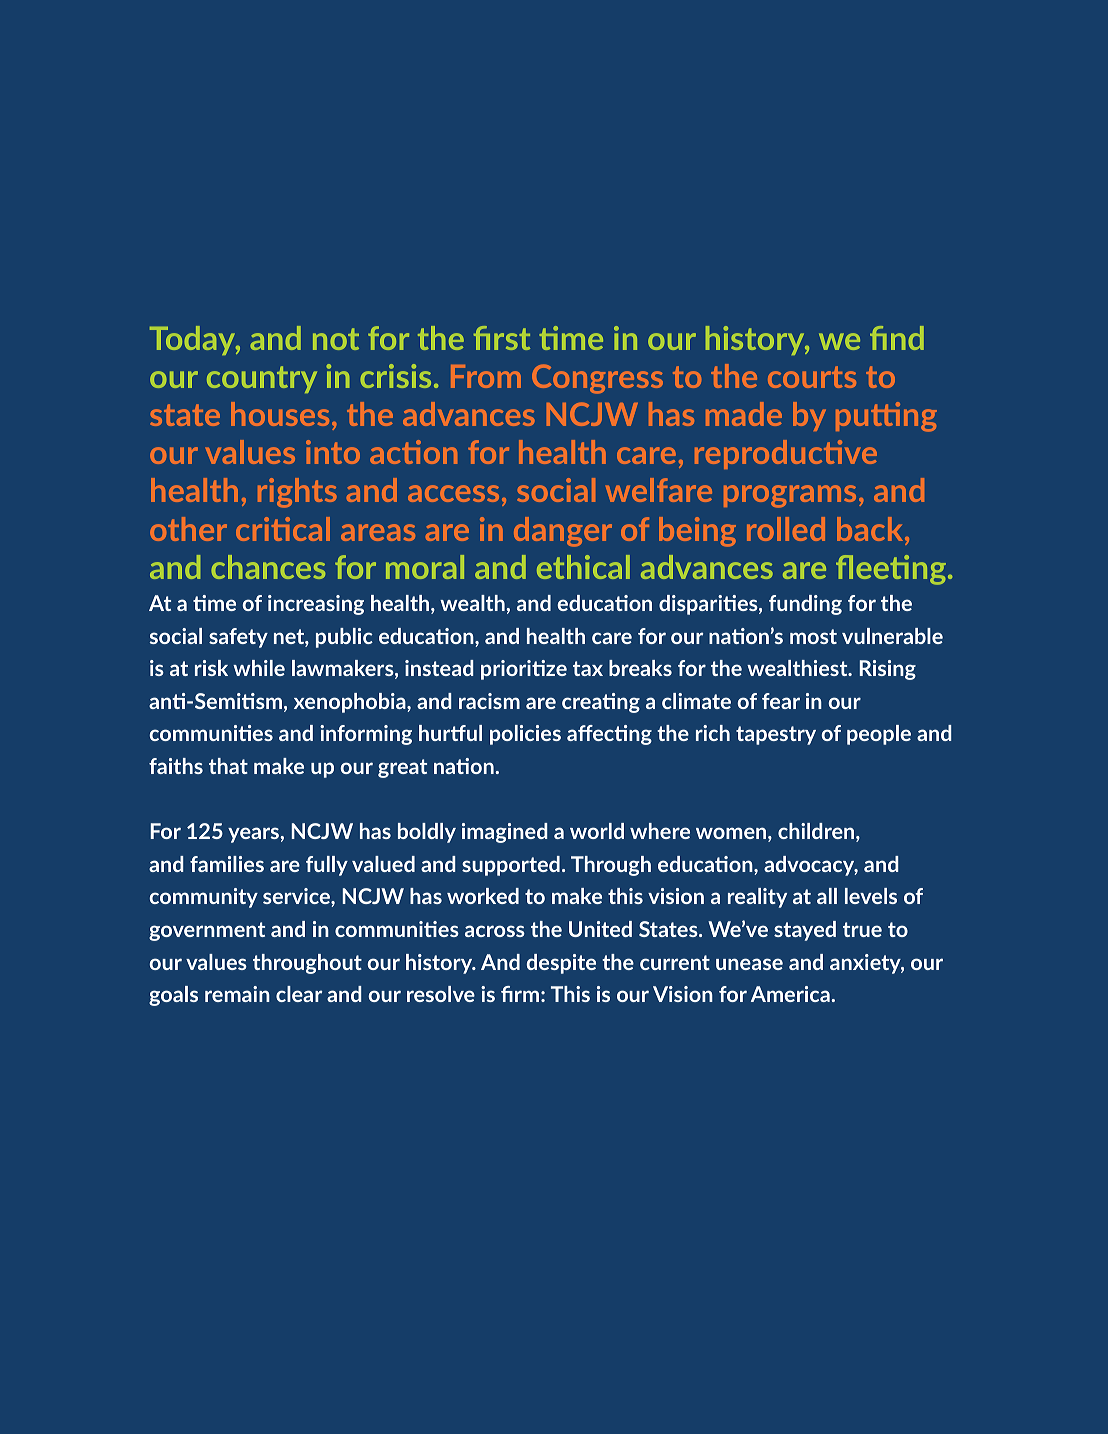 This screenshot has height=1434, width=1108. What do you see at coordinates (268, 567) in the screenshot?
I see `chances` at bounding box center [268, 567].
